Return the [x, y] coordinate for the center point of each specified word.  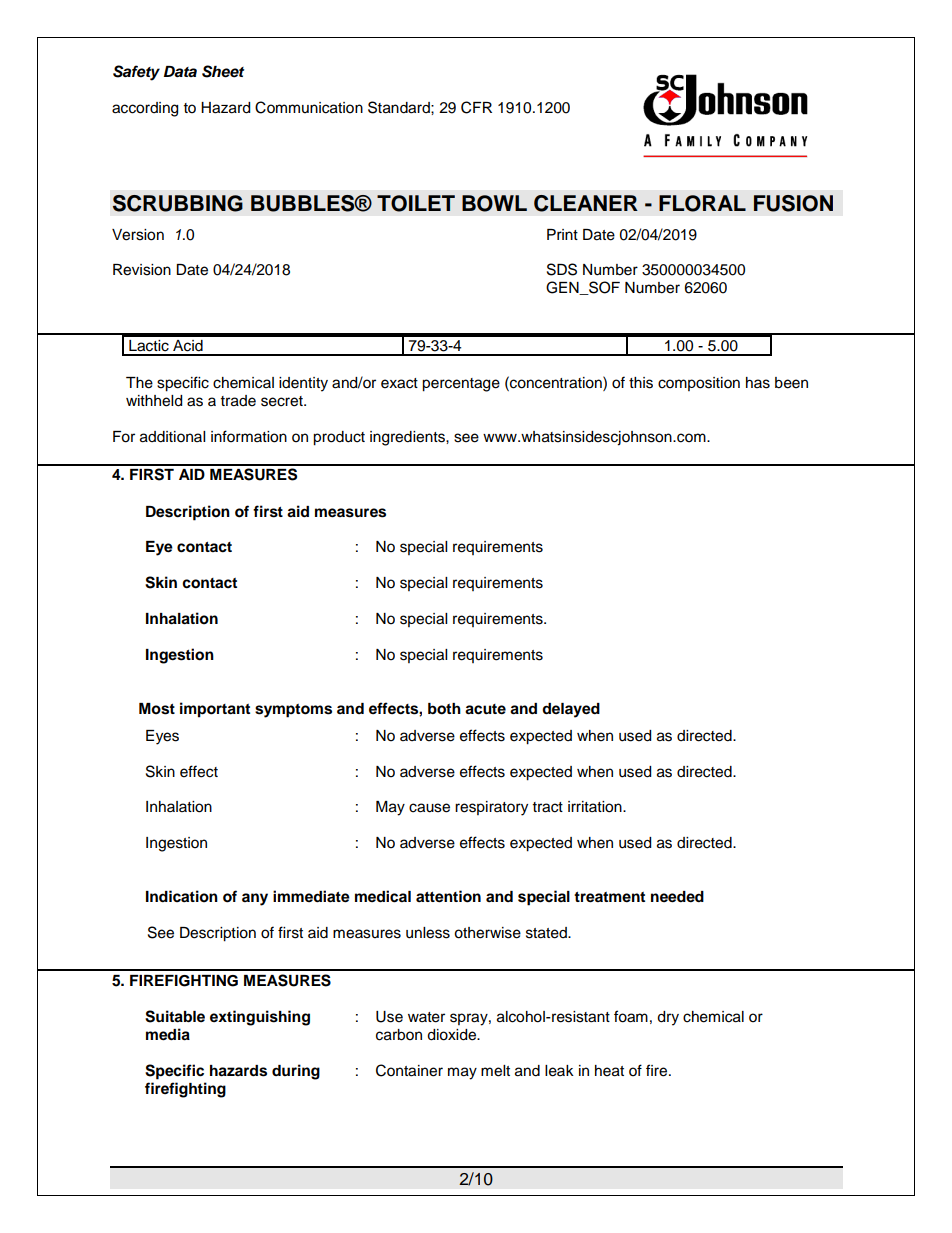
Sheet [223, 71]
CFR [476, 107]
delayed [571, 710]
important [215, 710]
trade [238, 401]
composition [699, 384]
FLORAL [702, 203]
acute [485, 709]
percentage [461, 385]
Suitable [175, 1016]
